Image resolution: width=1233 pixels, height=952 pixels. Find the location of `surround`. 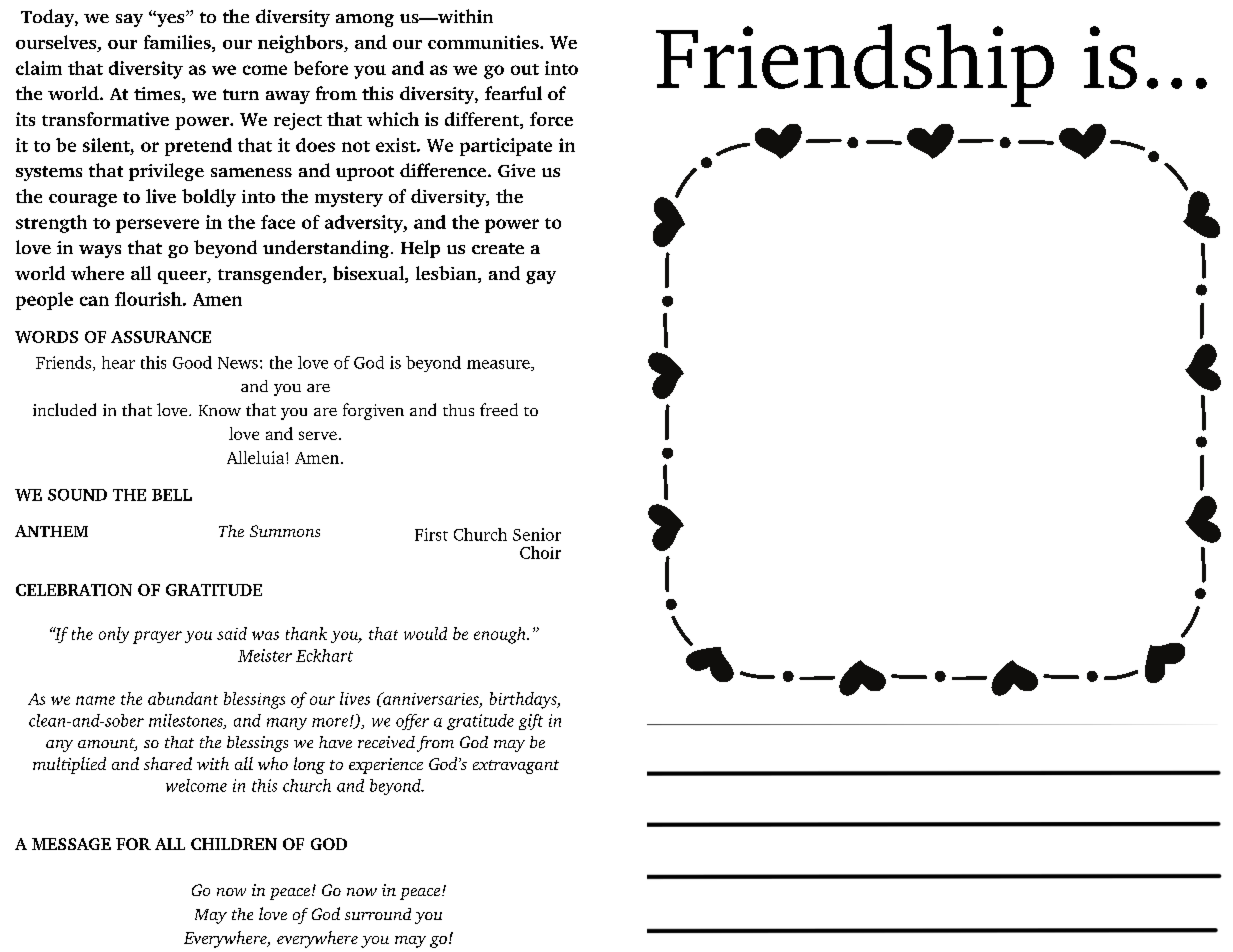

surround is located at coordinates (378, 914).
